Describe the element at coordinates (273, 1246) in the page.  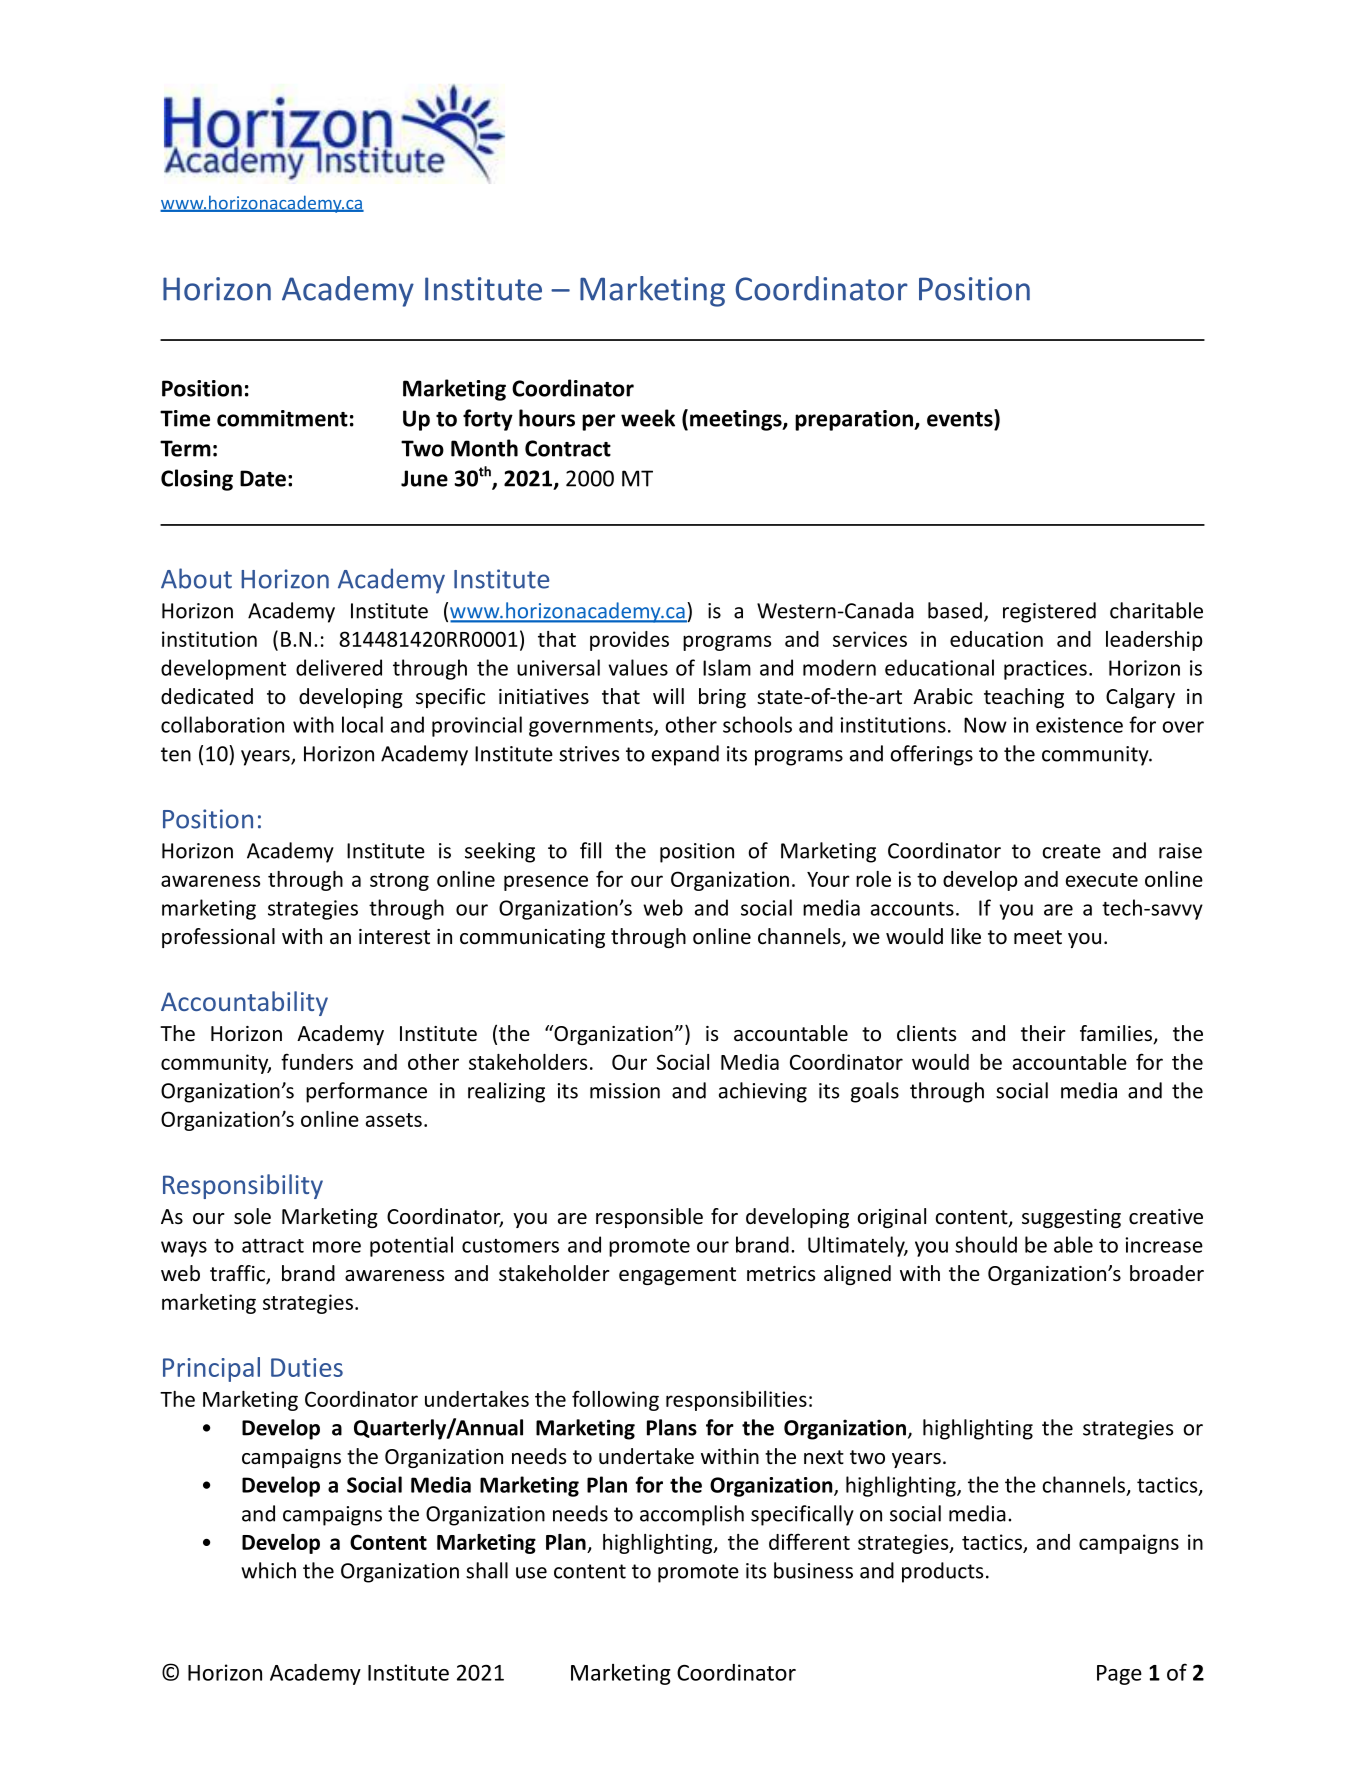
I see `attract` at that location.
